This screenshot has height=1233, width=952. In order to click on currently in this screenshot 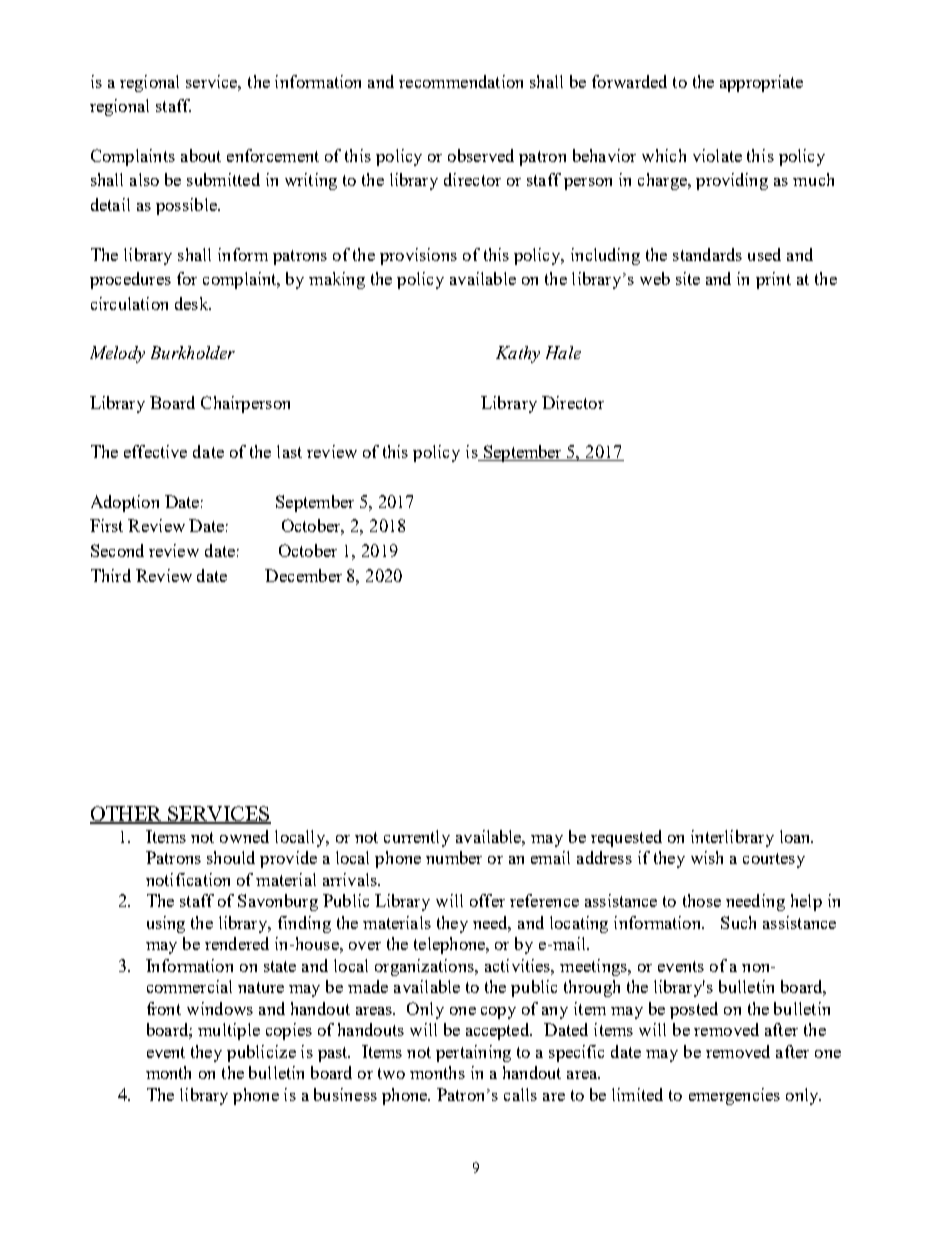, I will do `click(417, 838)`.
